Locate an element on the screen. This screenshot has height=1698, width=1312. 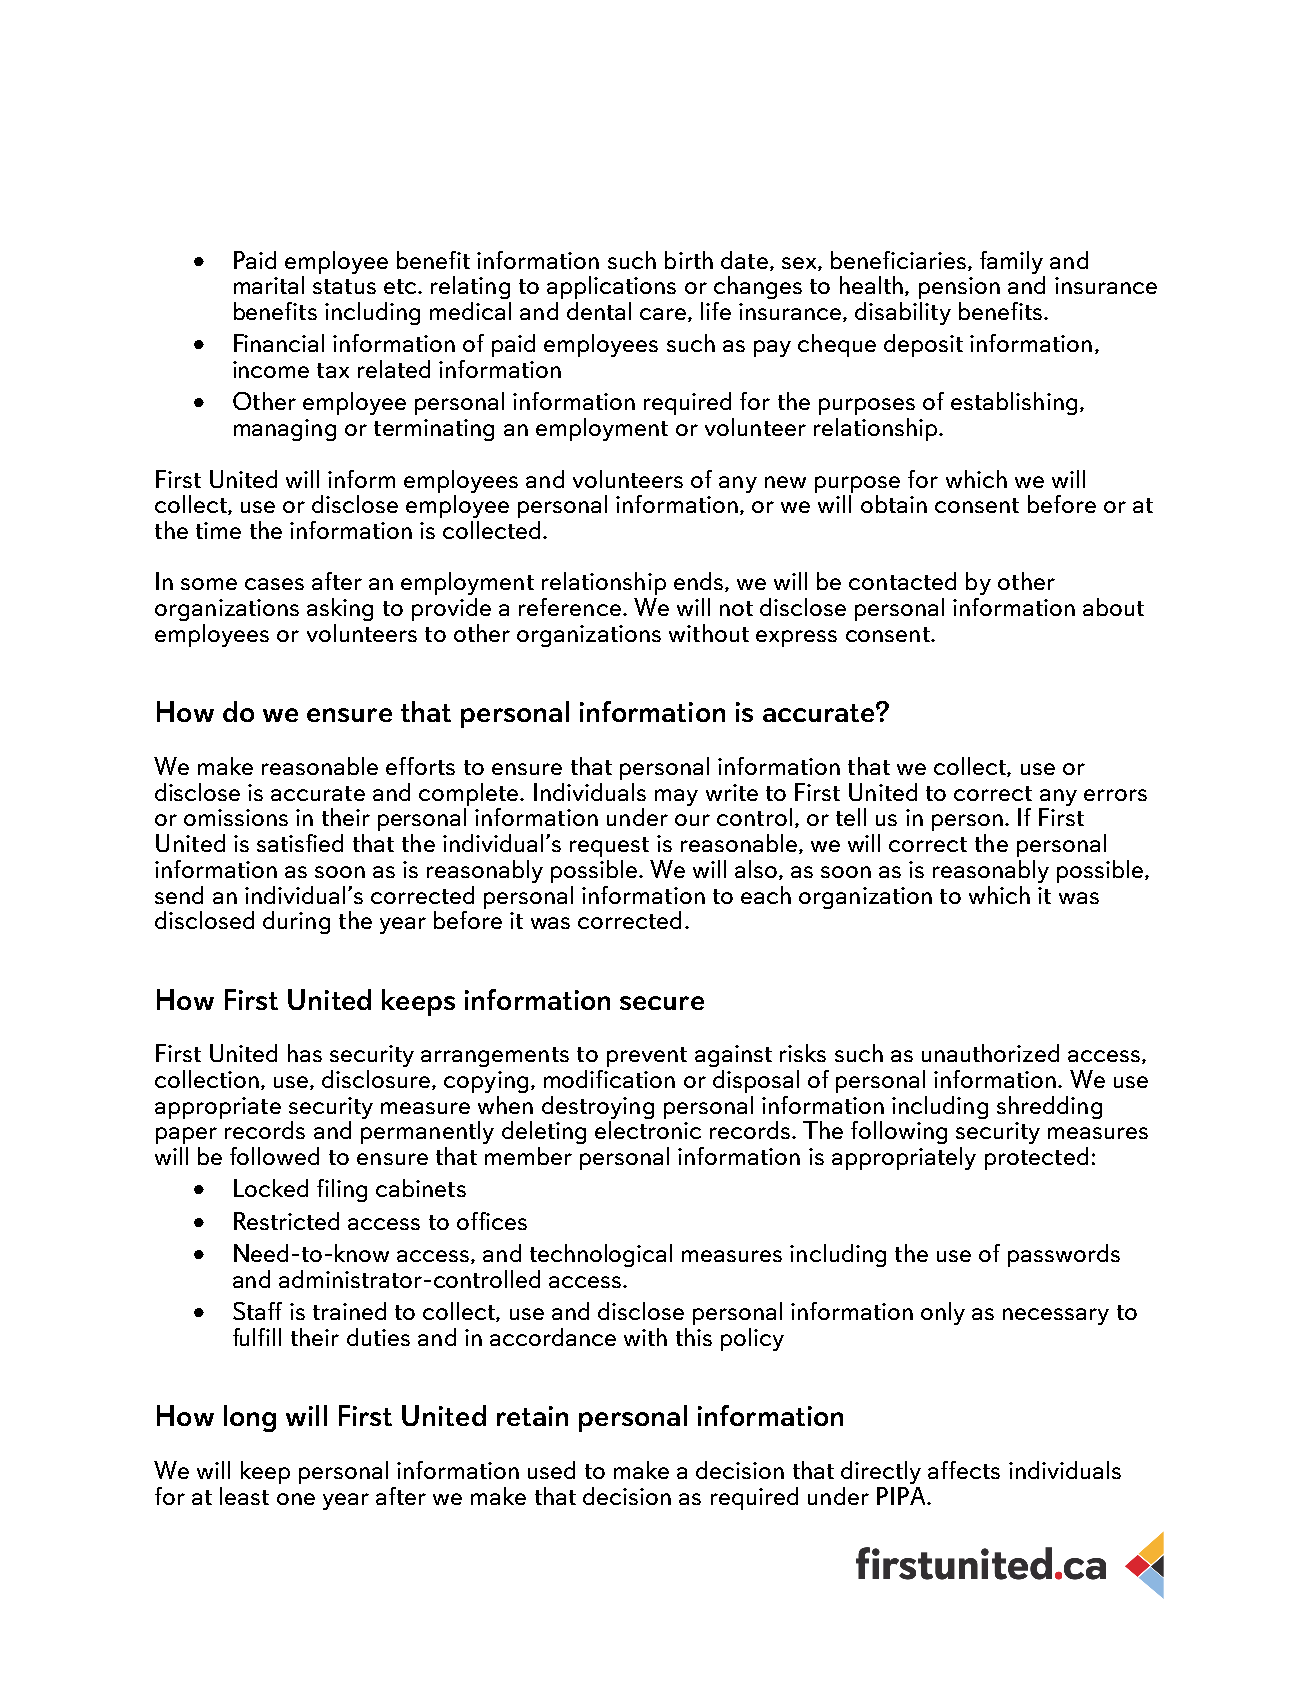
marital is located at coordinates (269, 285).
